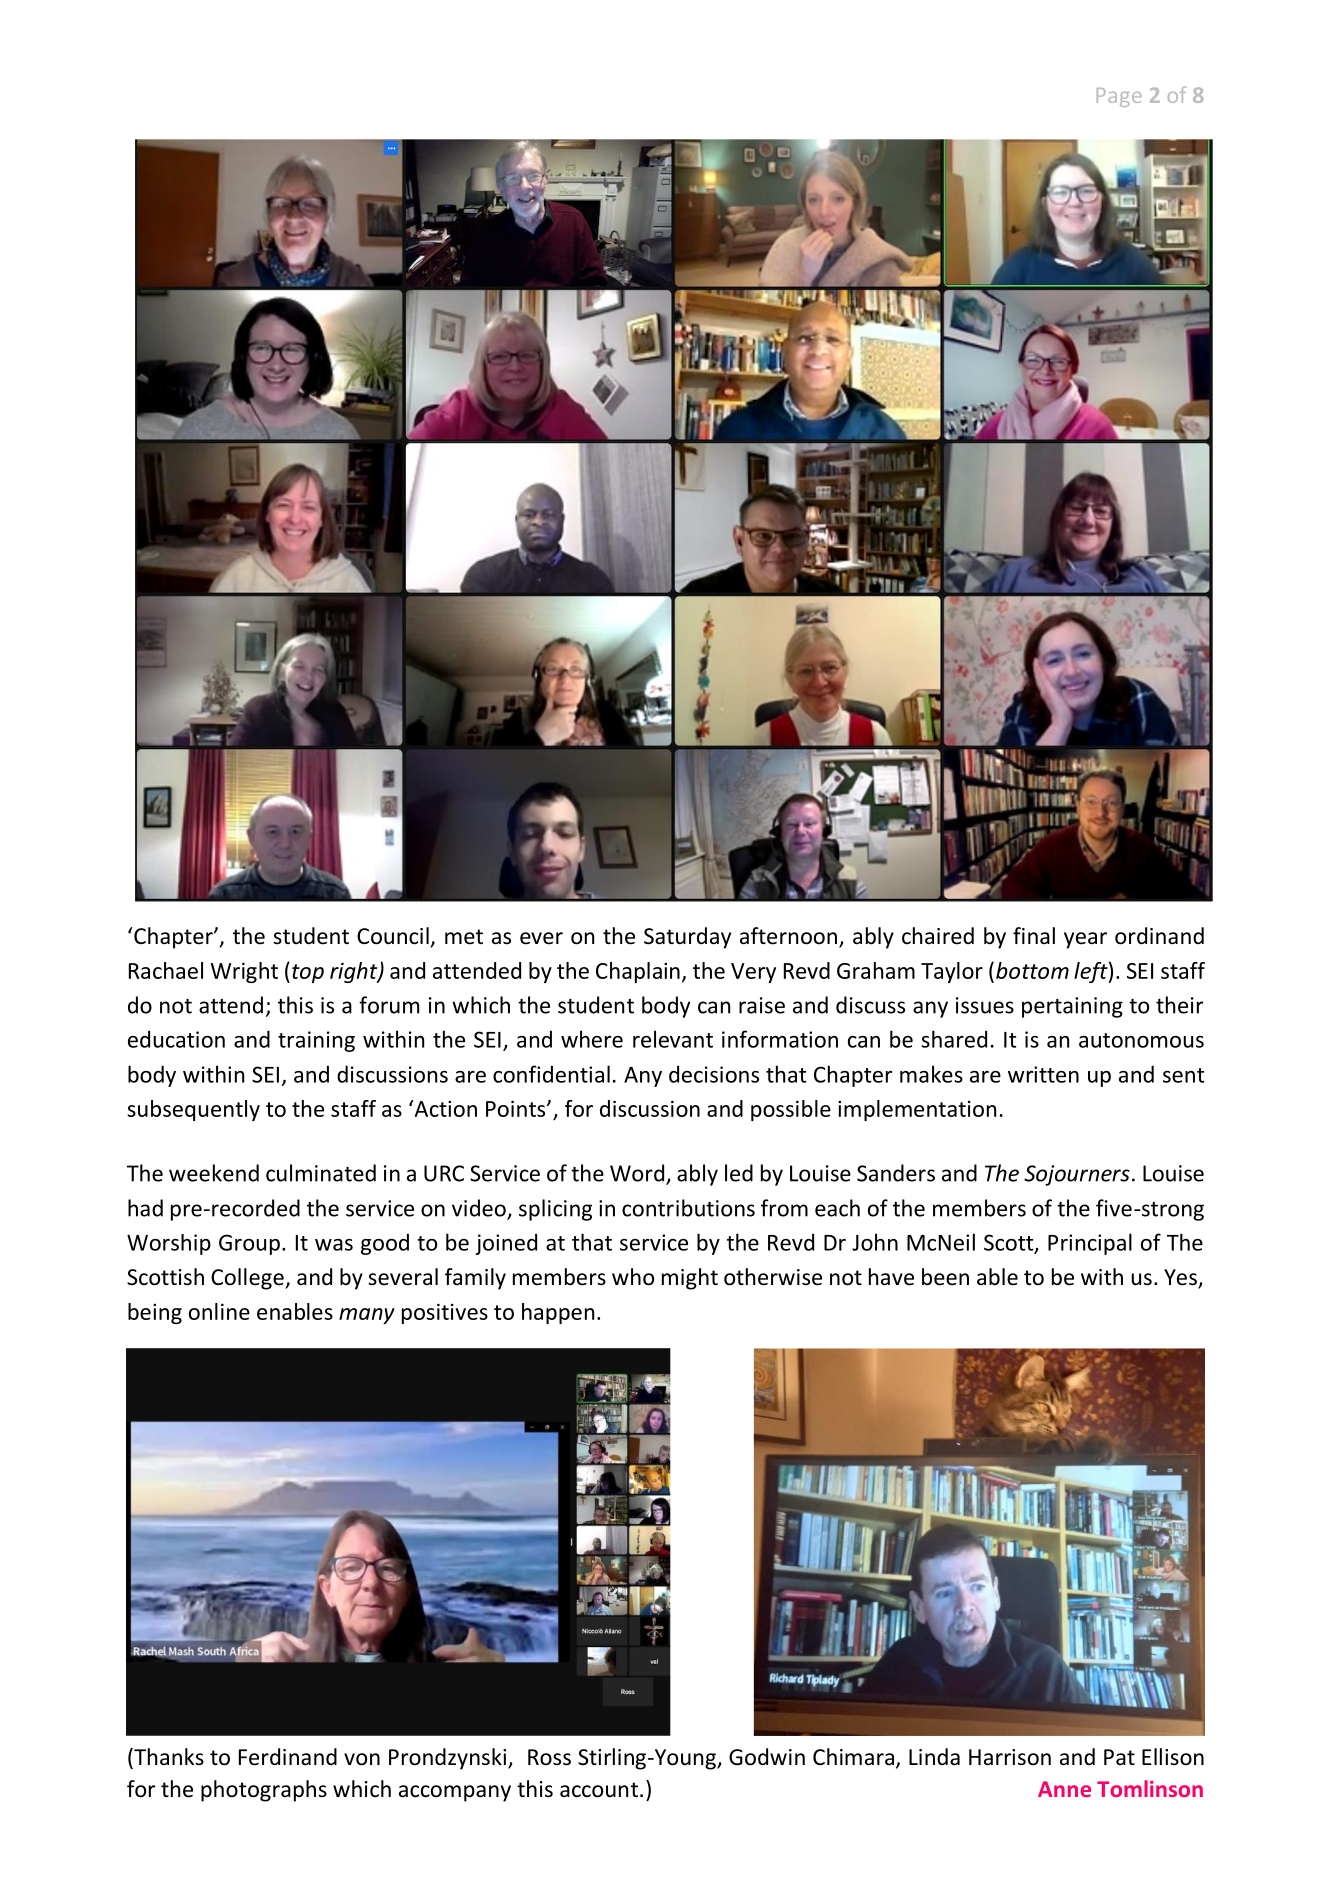 The width and height of the document is (1331, 1883). What do you see at coordinates (1119, 97) in the document?
I see `Page` at bounding box center [1119, 97].
